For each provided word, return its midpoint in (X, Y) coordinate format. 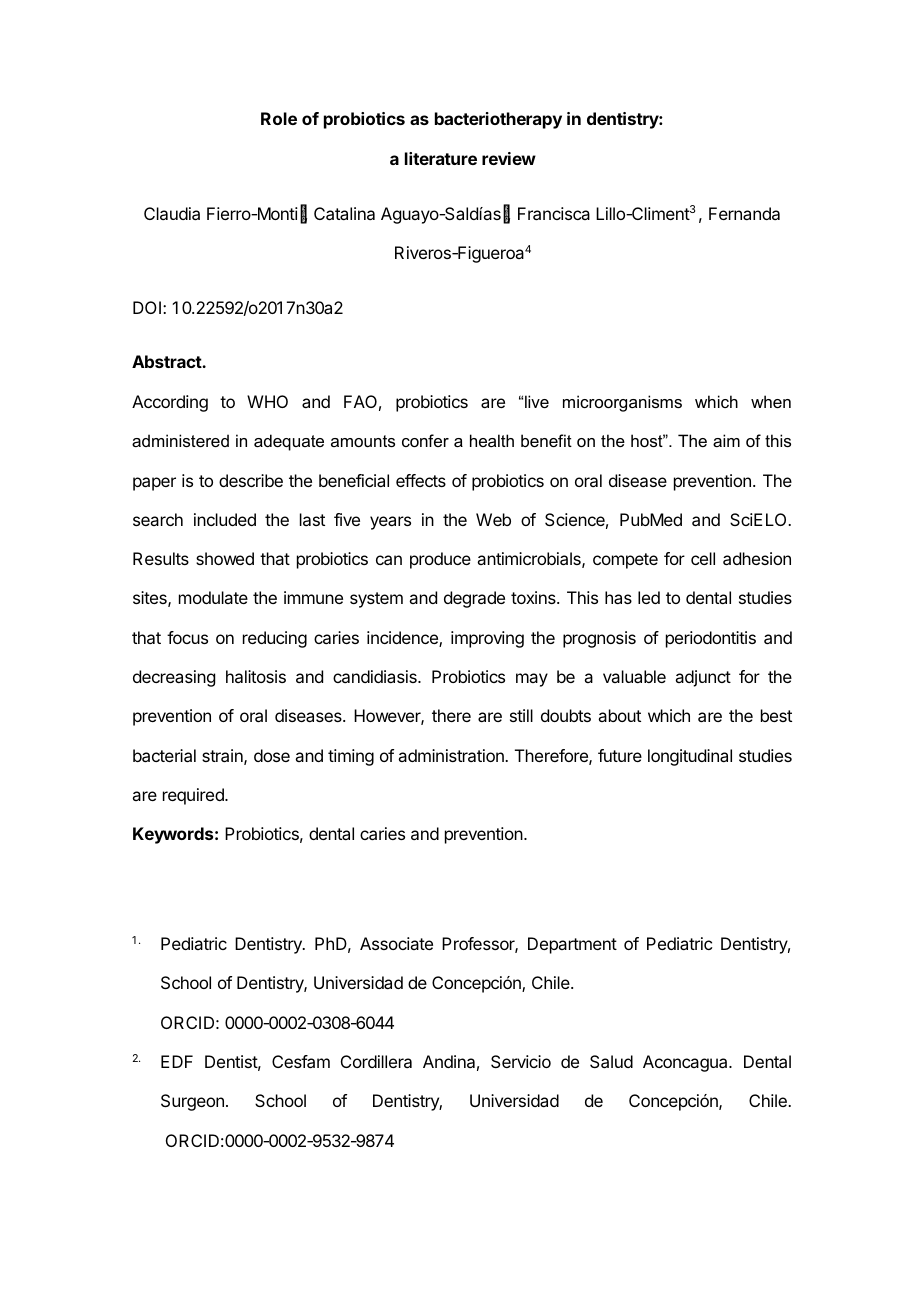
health (492, 440)
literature (441, 158)
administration (452, 755)
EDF (177, 1061)
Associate (396, 943)
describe (251, 480)
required (194, 796)
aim (726, 440)
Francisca (554, 213)
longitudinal (690, 757)
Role (279, 118)
